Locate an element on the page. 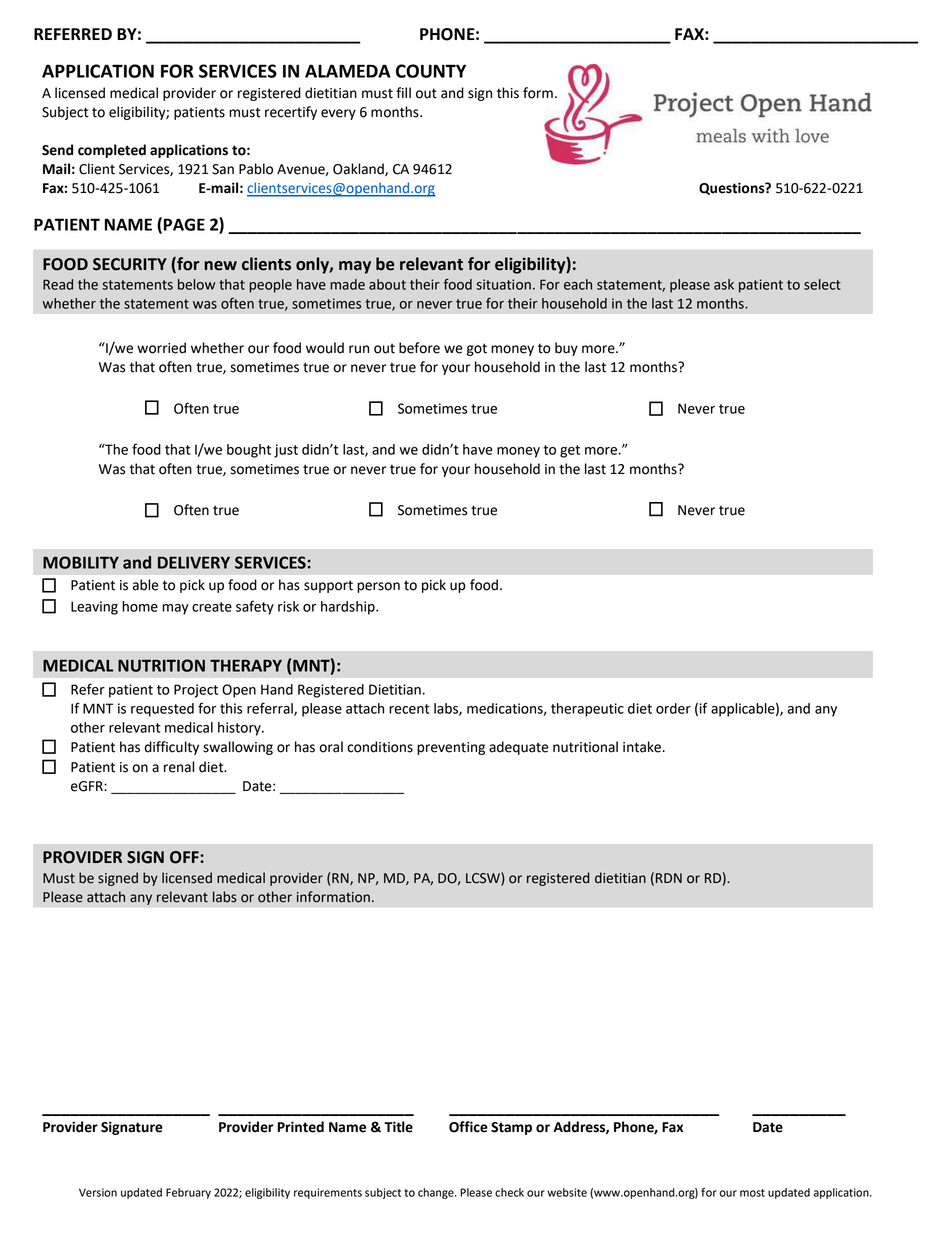 The image size is (952, 1233). February is located at coordinates (188, 1193).
